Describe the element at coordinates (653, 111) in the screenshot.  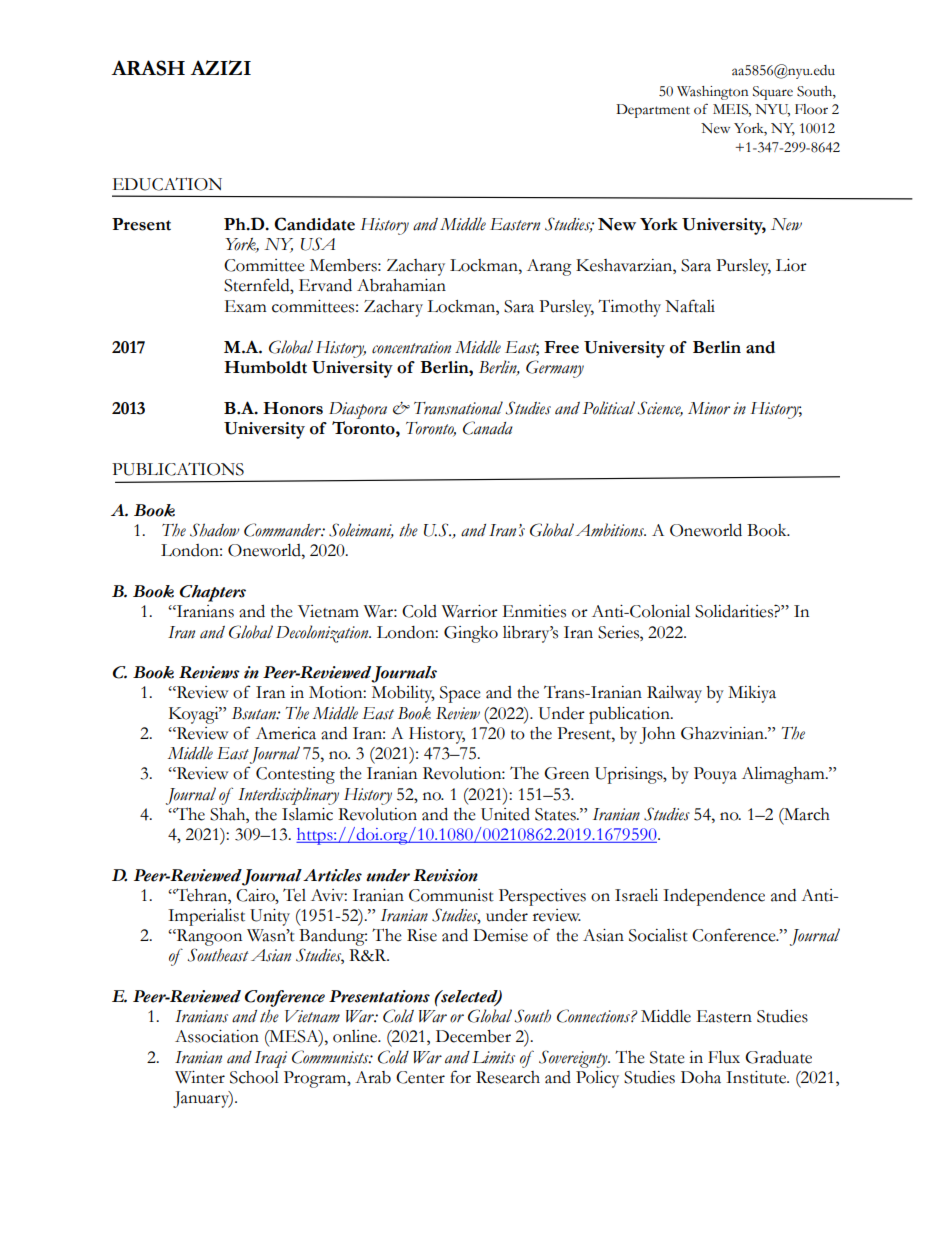
I see `Department` at that location.
